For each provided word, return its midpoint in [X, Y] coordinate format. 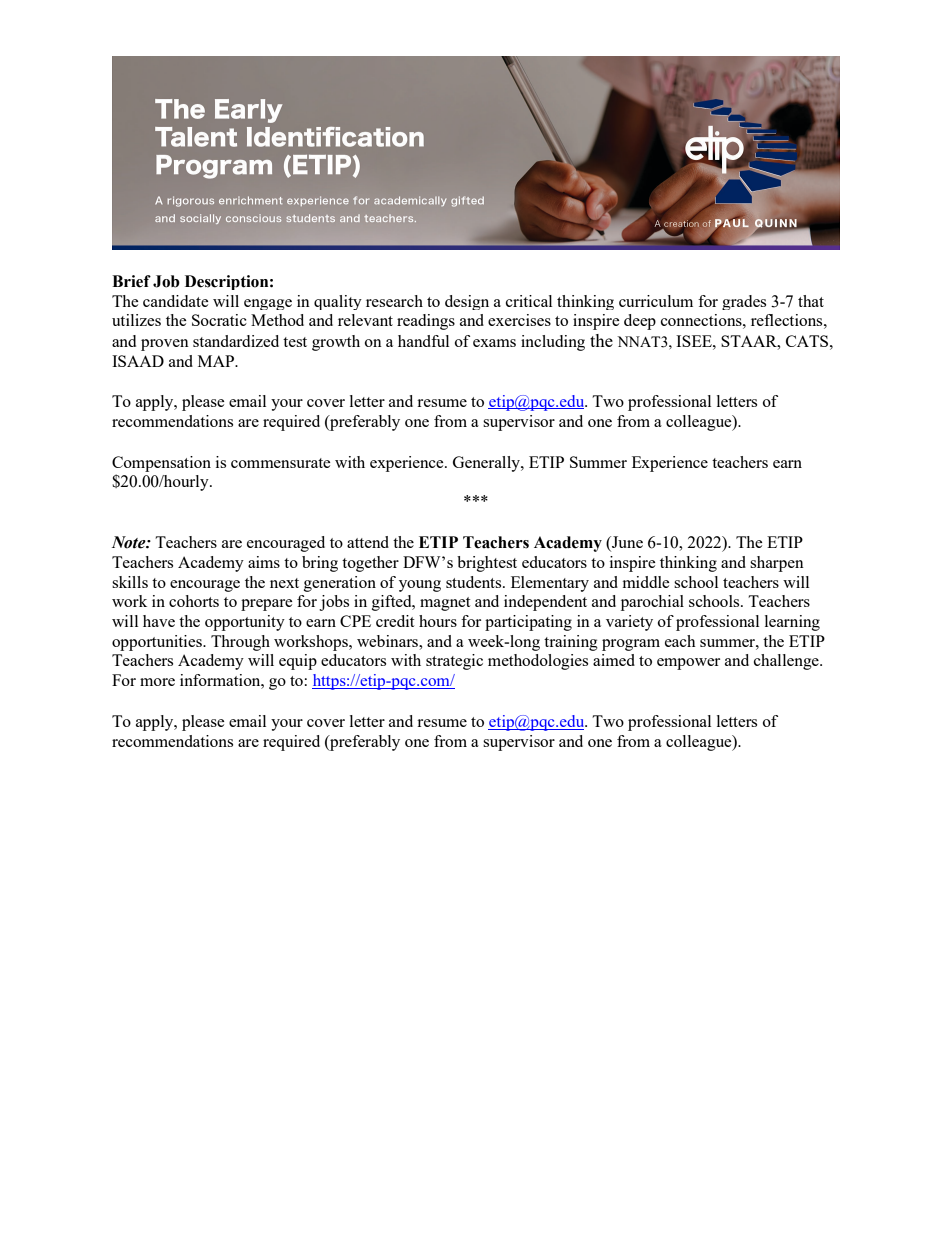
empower [688, 664]
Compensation [161, 464]
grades [744, 302]
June [626, 543]
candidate [176, 301]
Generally [487, 464]
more [157, 682]
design [467, 302]
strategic [454, 662]
